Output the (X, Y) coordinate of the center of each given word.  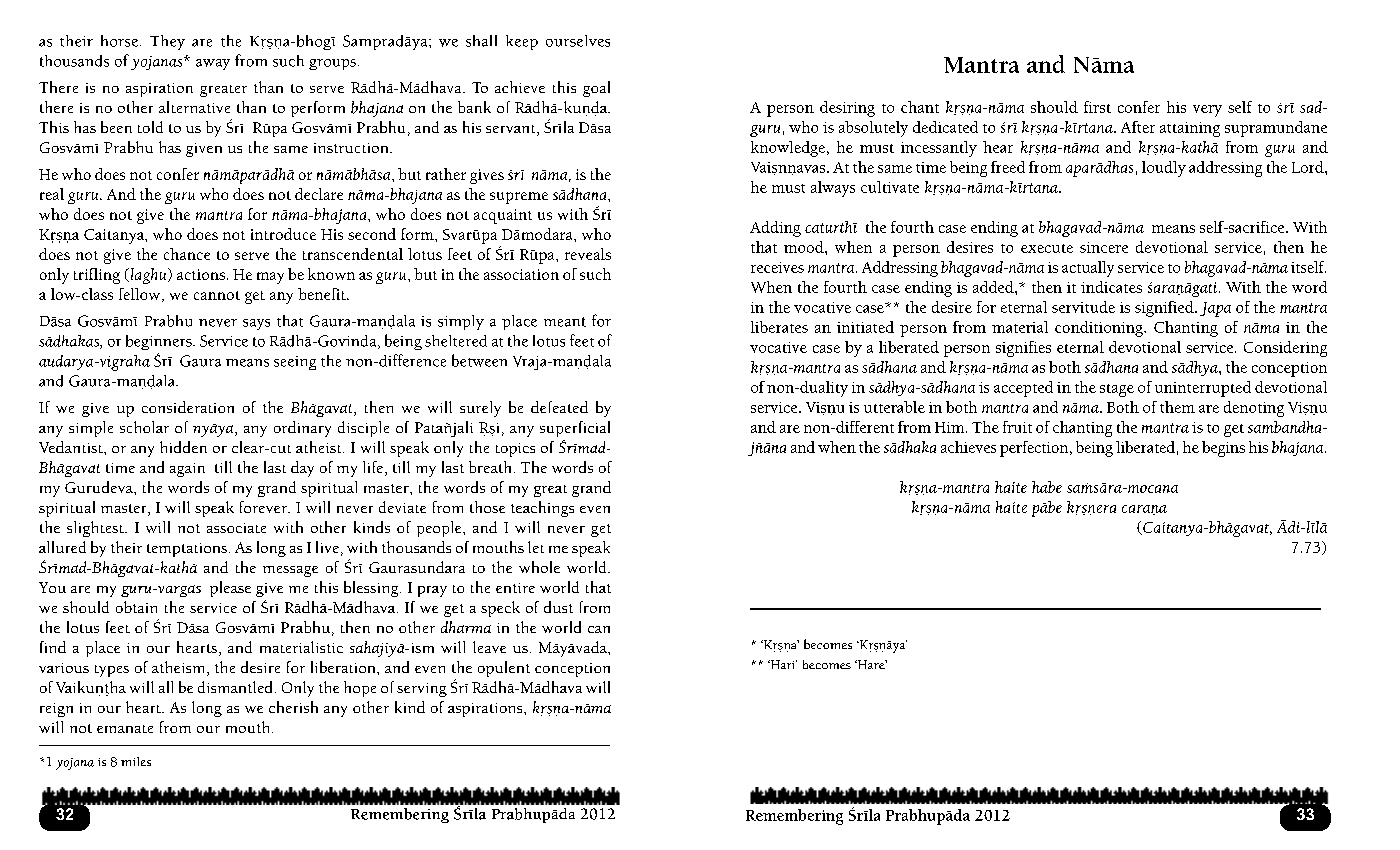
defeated (559, 407)
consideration (188, 407)
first (1097, 107)
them (1177, 407)
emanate (125, 729)
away (213, 64)
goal (596, 89)
